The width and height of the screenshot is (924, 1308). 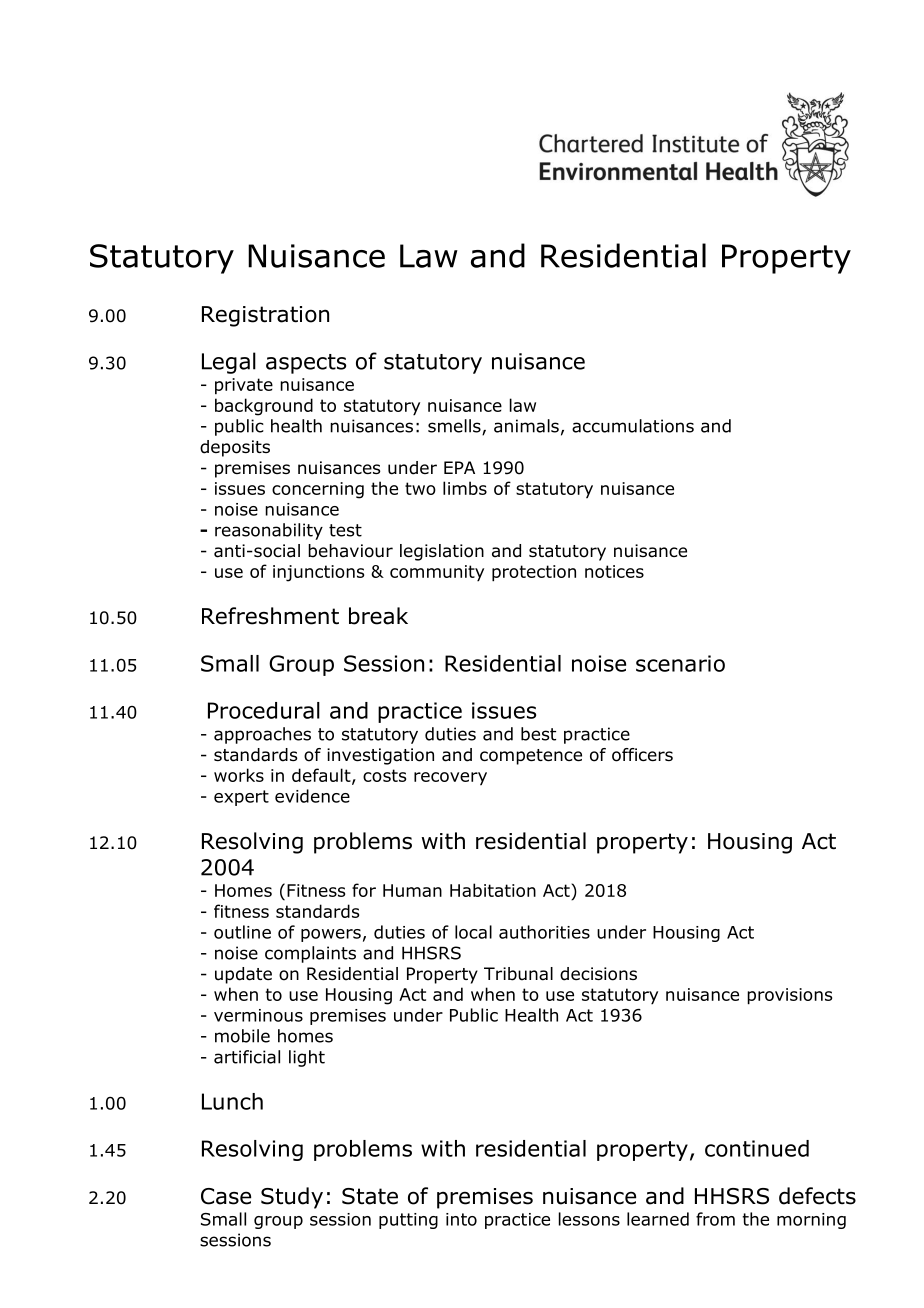 What do you see at coordinates (292, 1198) in the screenshot?
I see `Study` at bounding box center [292, 1198].
